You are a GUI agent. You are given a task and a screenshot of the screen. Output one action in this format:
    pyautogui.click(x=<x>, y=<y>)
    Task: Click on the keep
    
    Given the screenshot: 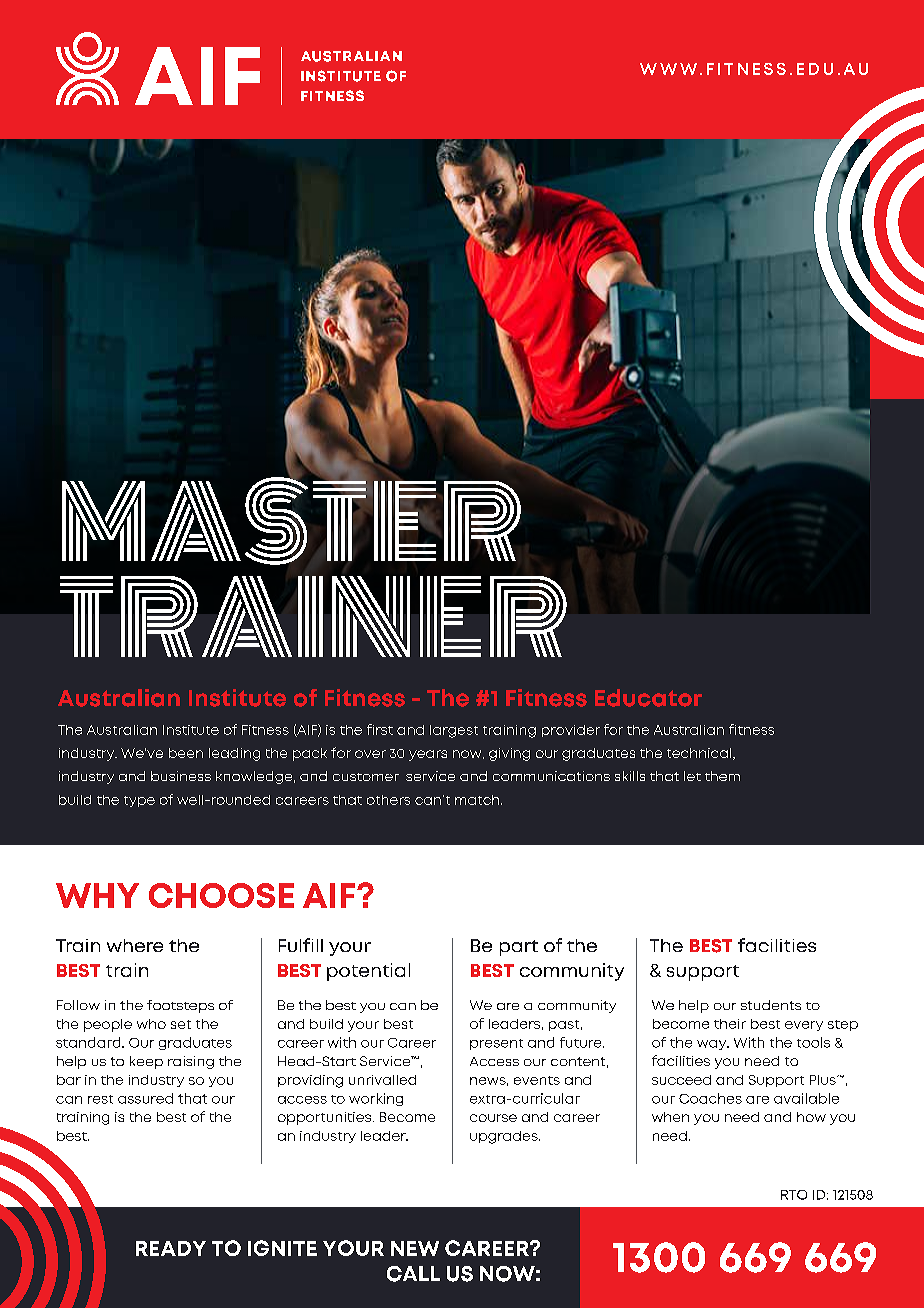 What is the action you would take?
    pyautogui.click(x=146, y=1062)
